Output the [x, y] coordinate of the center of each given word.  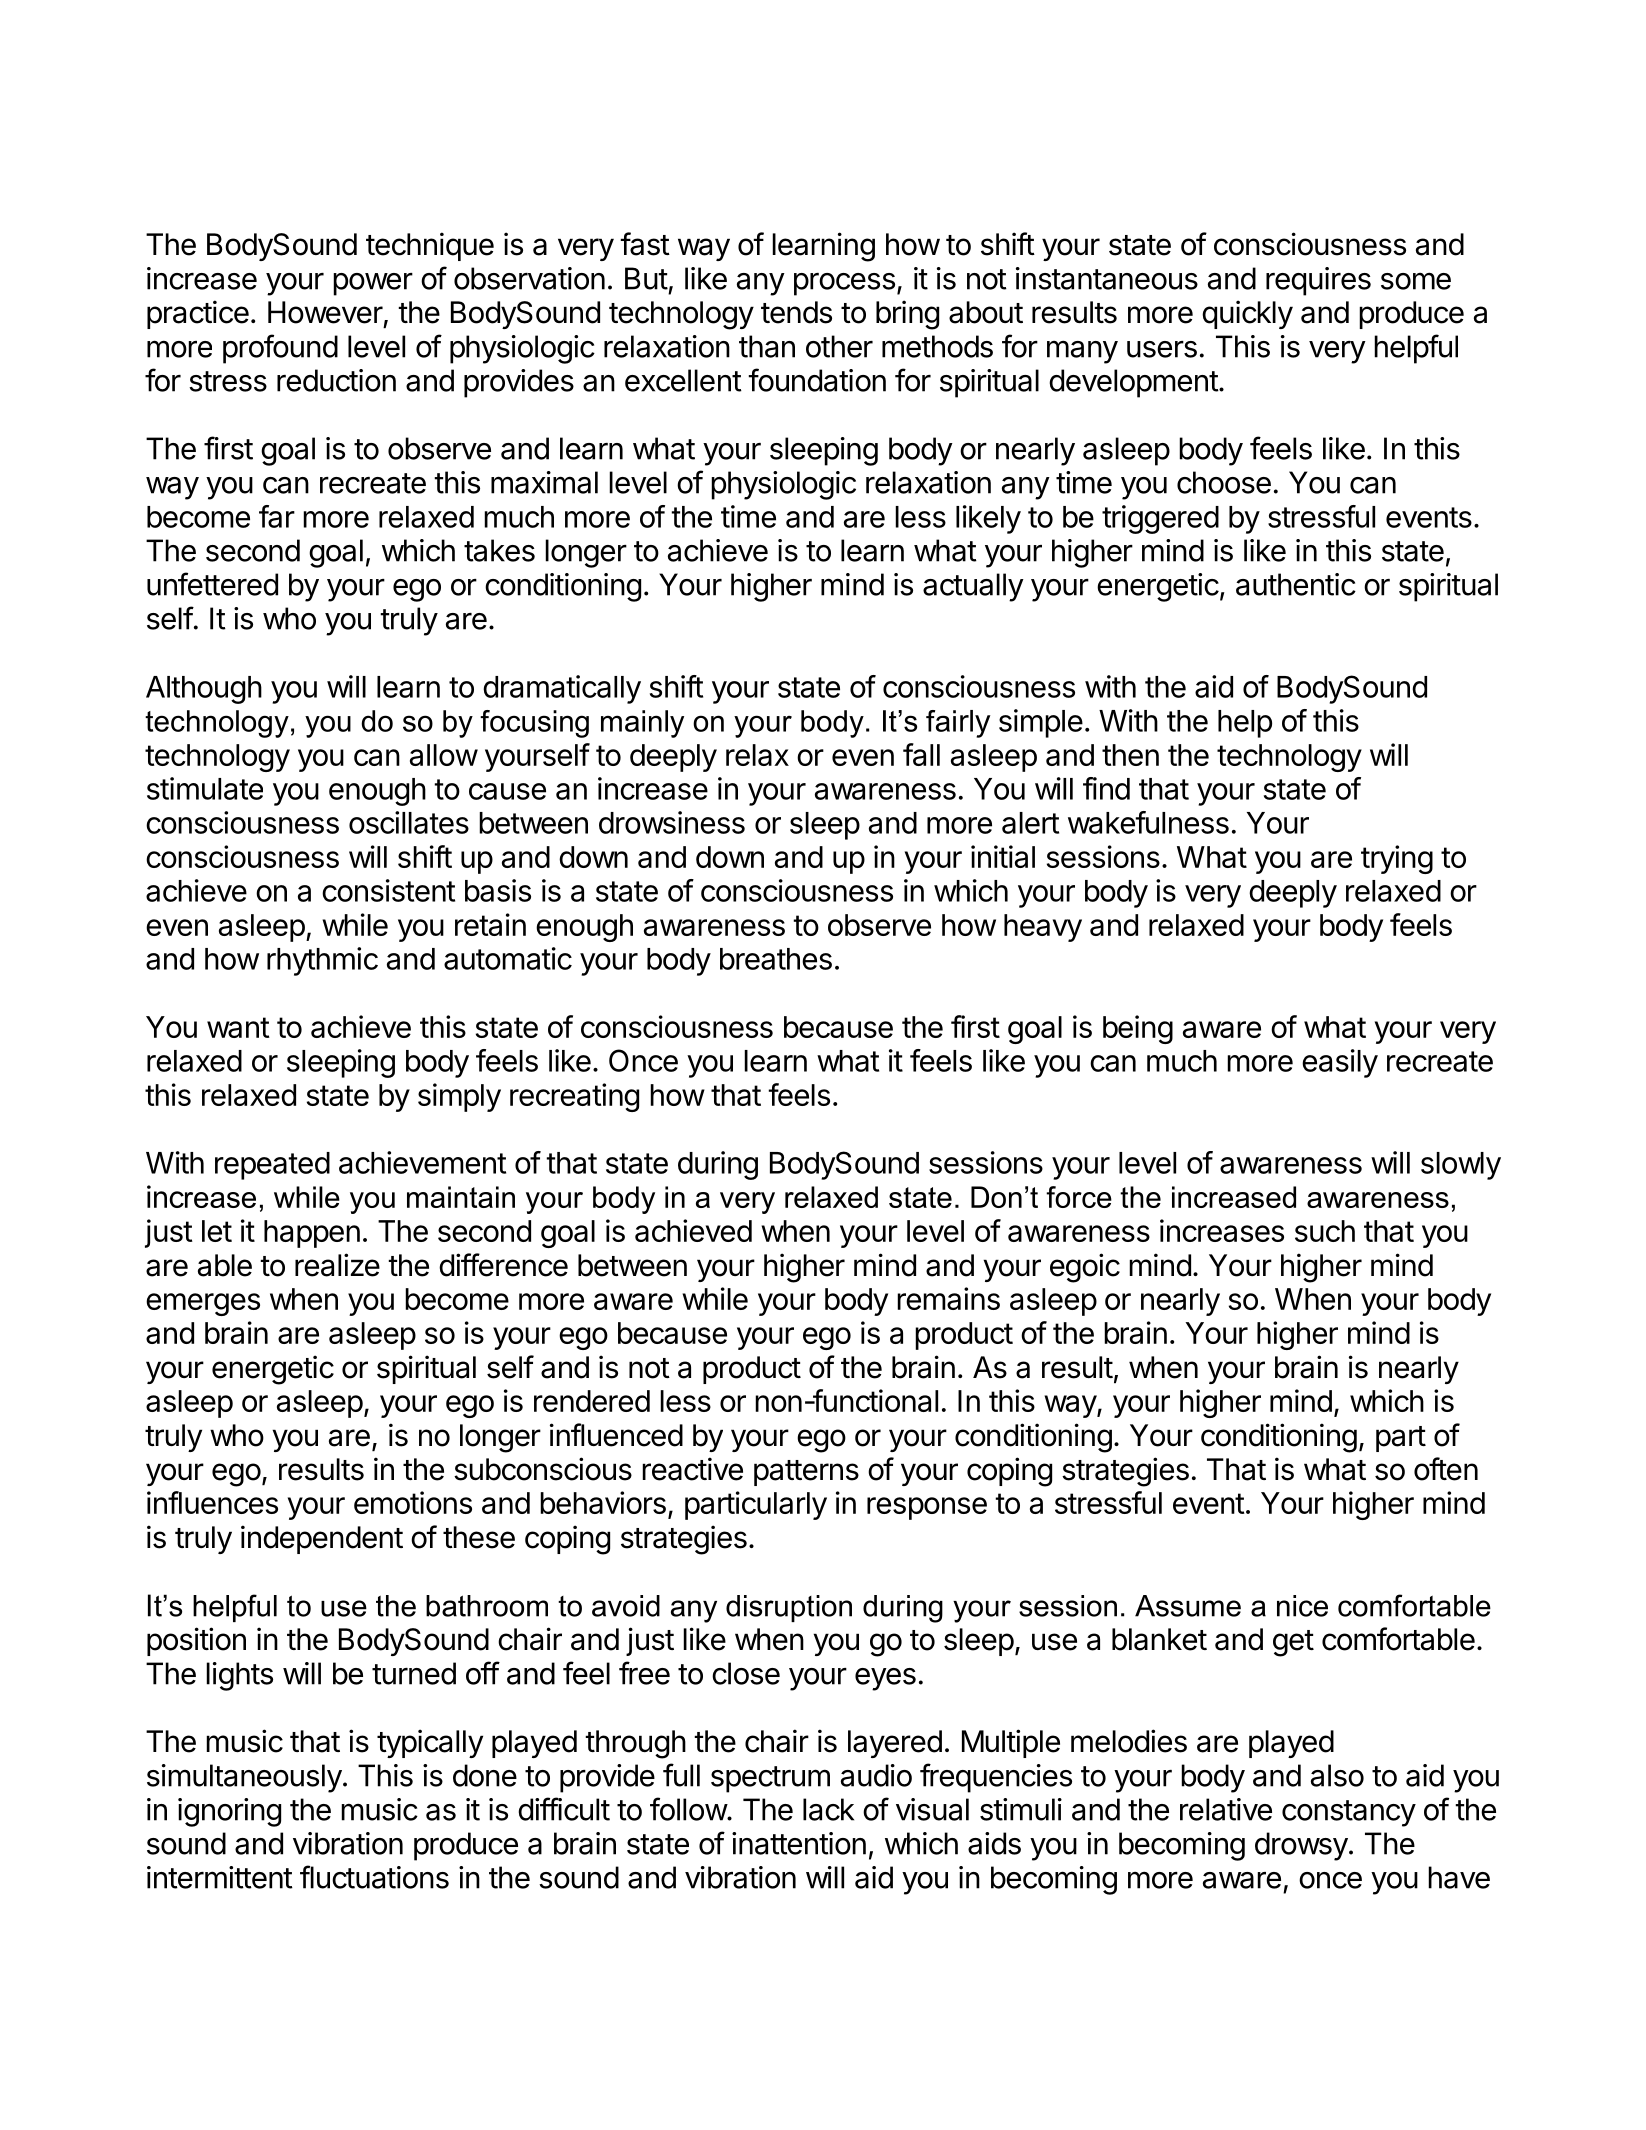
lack [828, 1809]
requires [1318, 281]
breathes [776, 959]
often [1446, 1469]
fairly [958, 724]
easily [1340, 1063]
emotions [413, 1502]
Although [204, 690]
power [373, 284]
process [844, 284]
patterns [806, 1473]
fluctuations [374, 1877]
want [238, 1027]
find [1106, 788]
